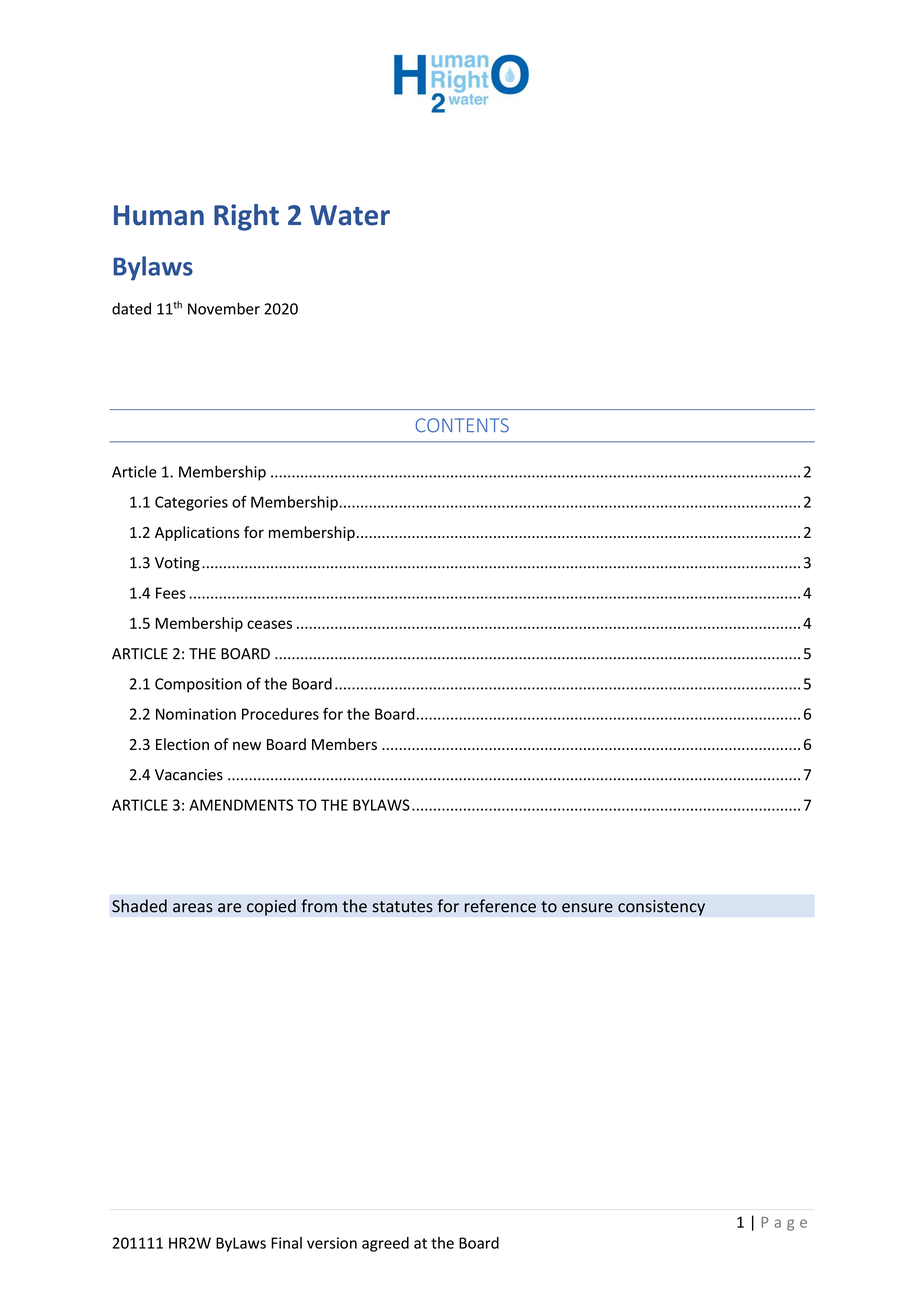 This page has width=924, height=1308. I want to click on Final, so click(286, 1243).
